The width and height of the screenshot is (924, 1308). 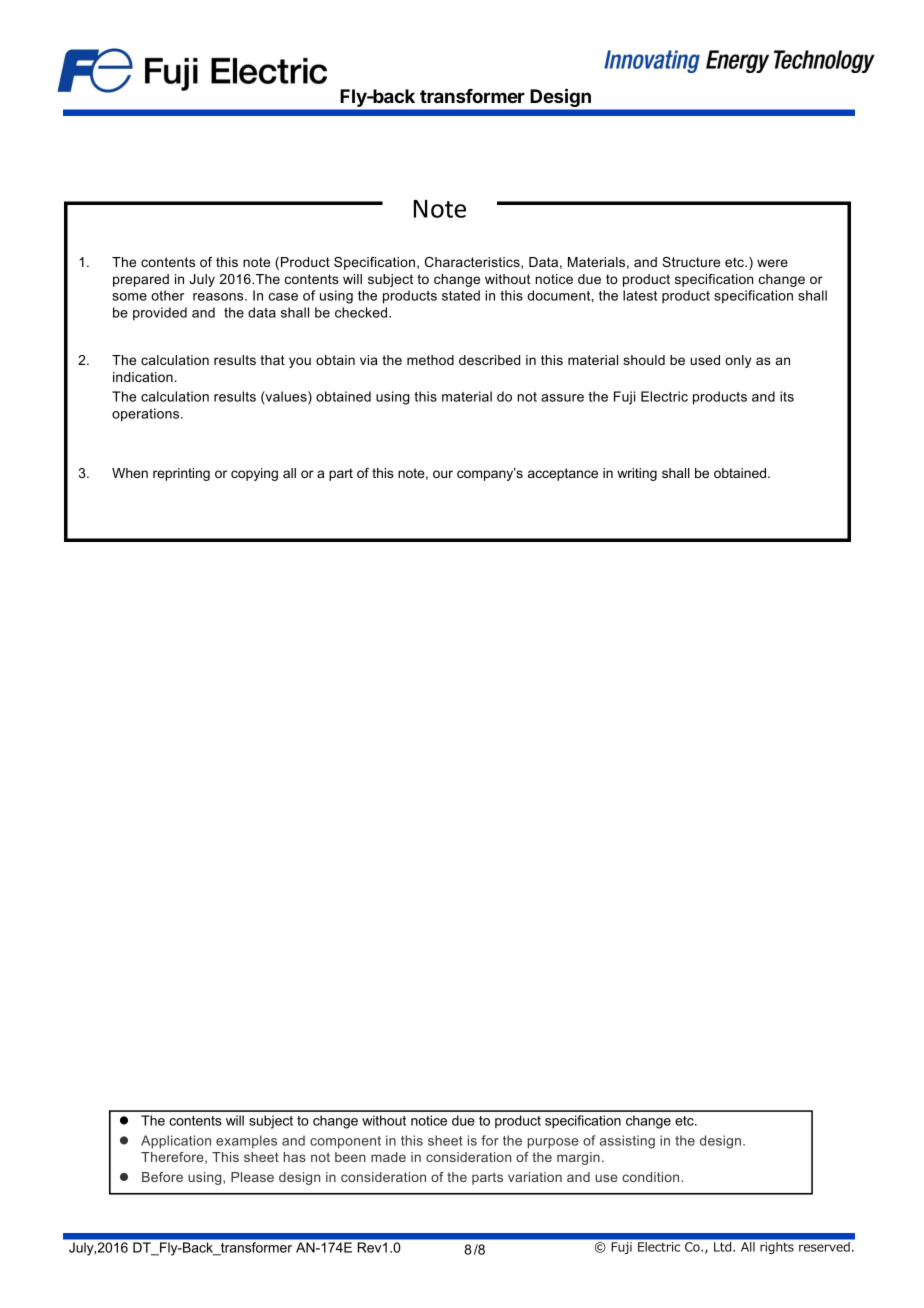 What do you see at coordinates (772, 263) in the screenshot?
I see `were` at bounding box center [772, 263].
